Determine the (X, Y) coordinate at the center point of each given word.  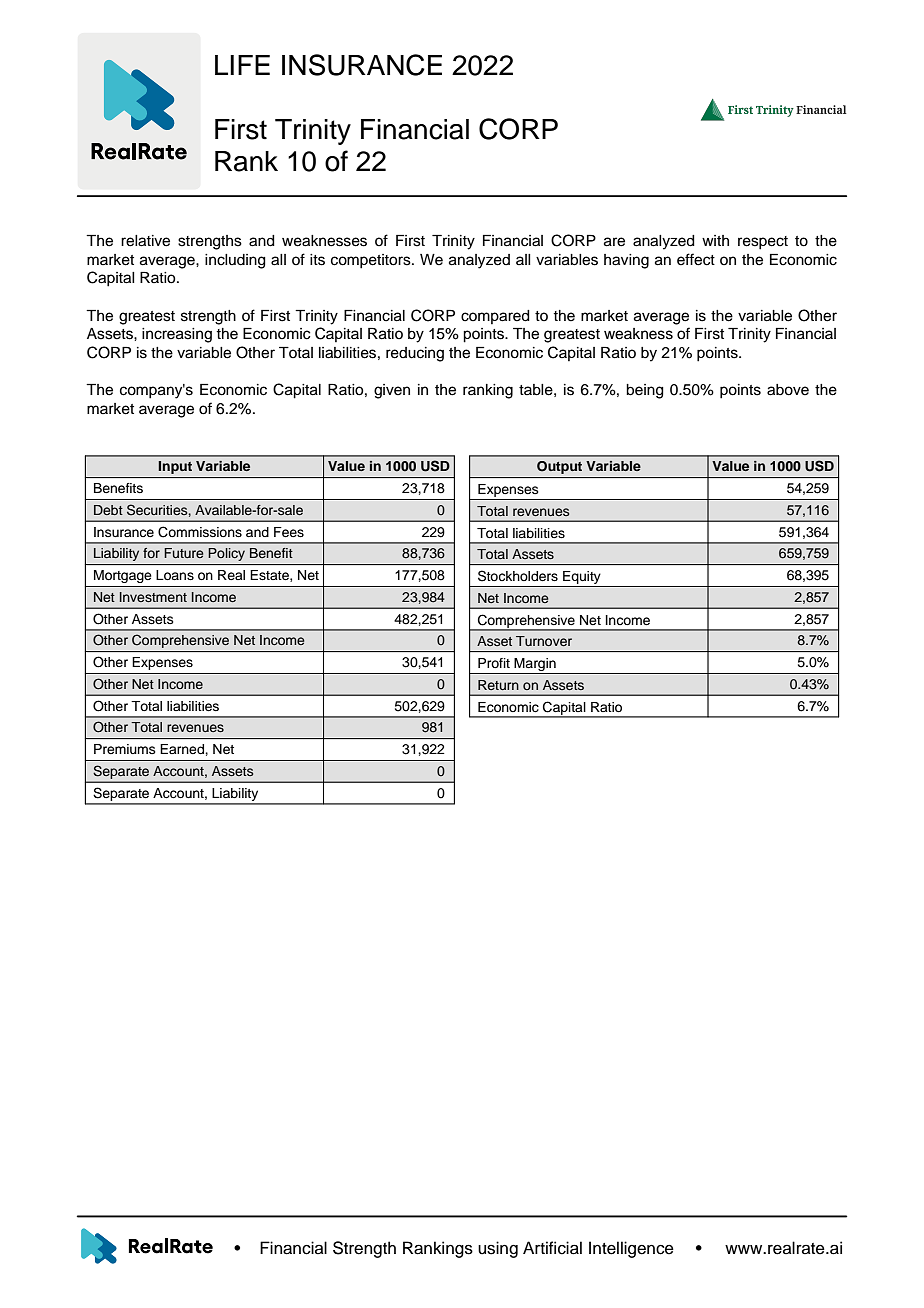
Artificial (552, 1248)
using (498, 1249)
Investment (153, 597)
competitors (372, 261)
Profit (494, 663)
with (715, 240)
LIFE (242, 65)
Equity (582, 579)
